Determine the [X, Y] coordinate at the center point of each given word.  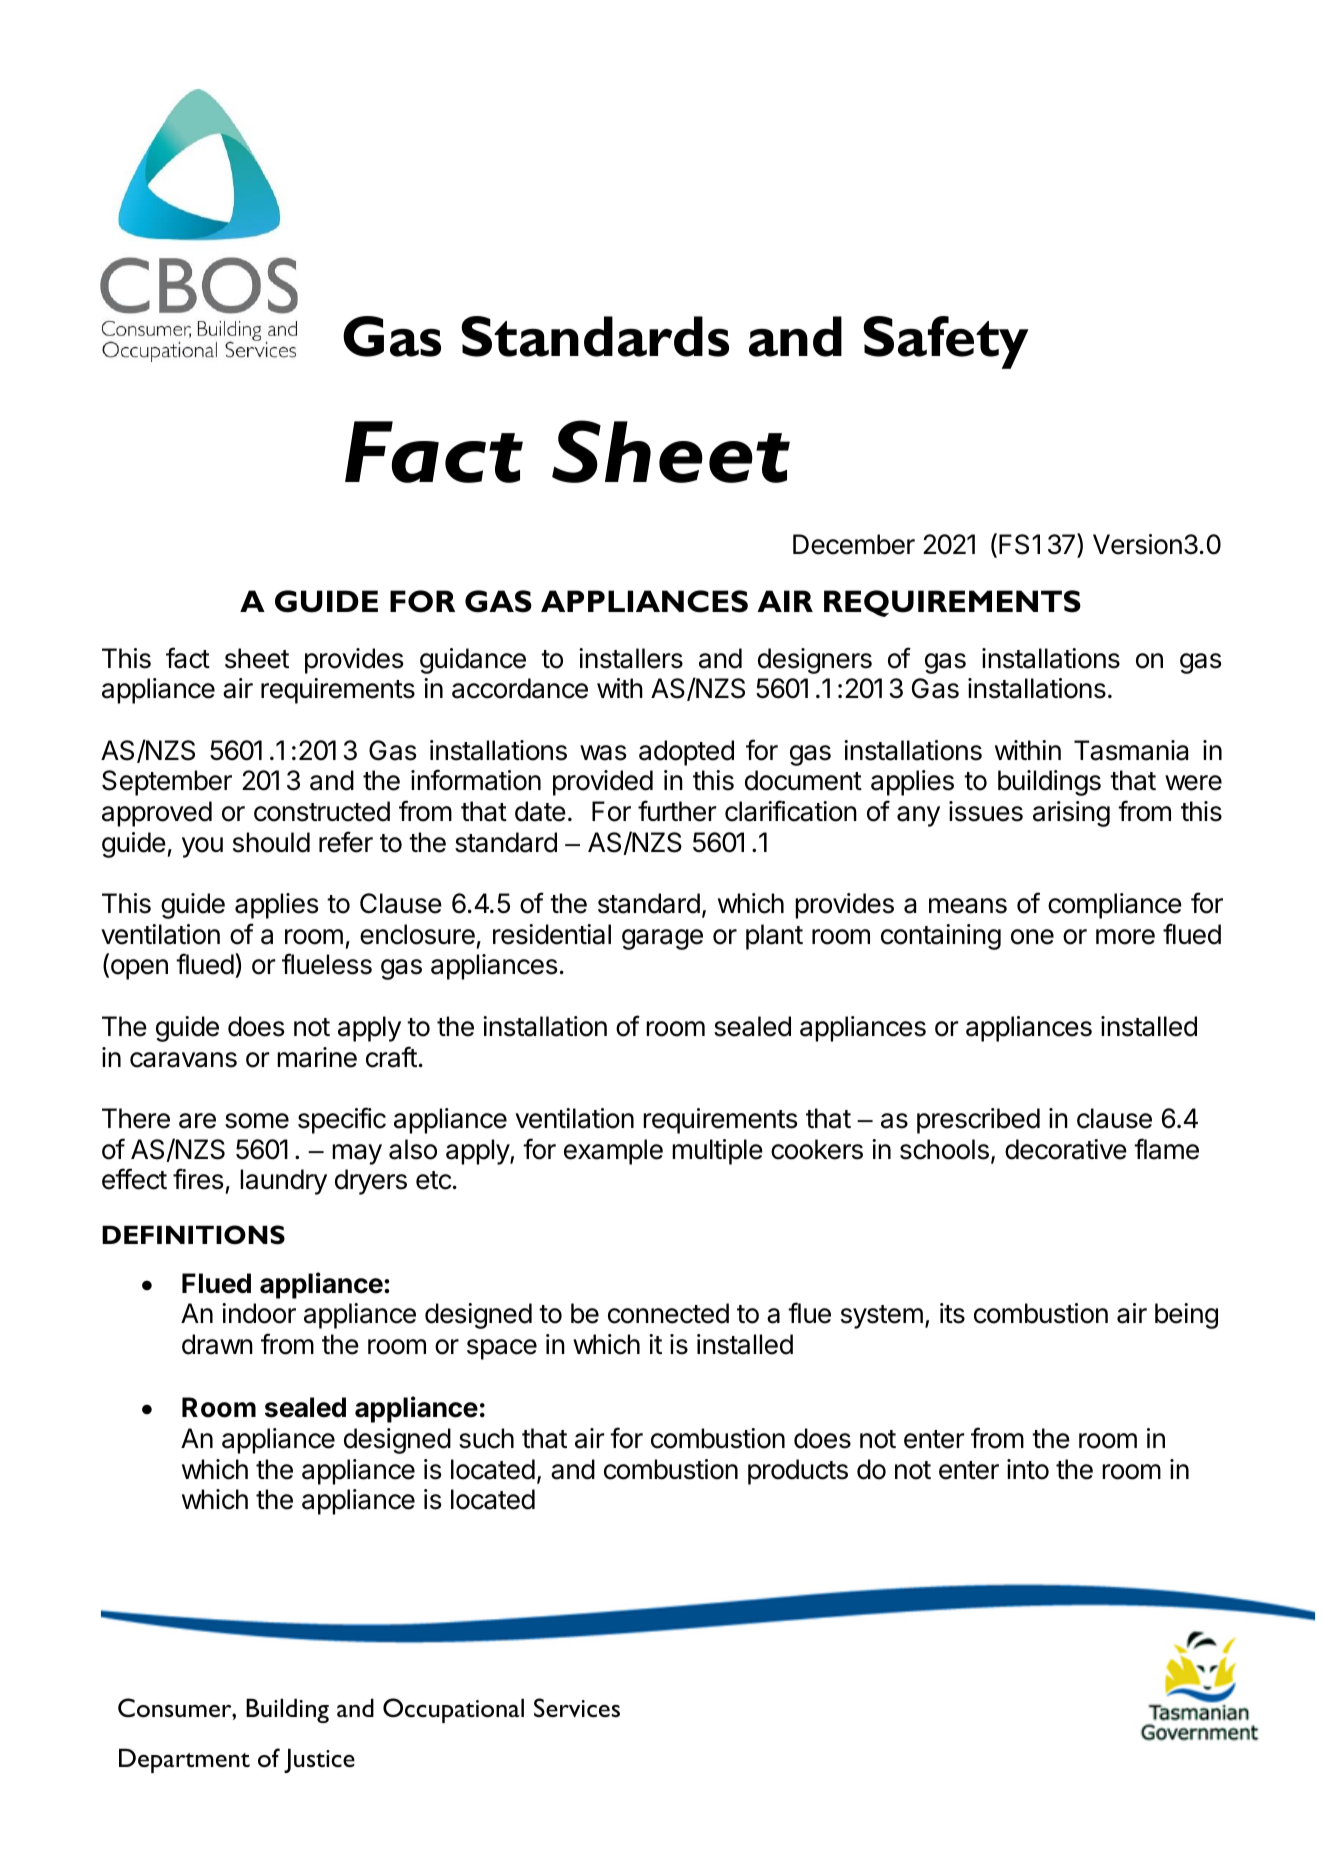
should [271, 842]
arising [1071, 814]
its [952, 1313]
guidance [473, 661]
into [1028, 1469]
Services [577, 1708]
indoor [259, 1313]
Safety [946, 342]
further [677, 811]
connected [668, 1313]
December [854, 544]
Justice [319, 1760]
